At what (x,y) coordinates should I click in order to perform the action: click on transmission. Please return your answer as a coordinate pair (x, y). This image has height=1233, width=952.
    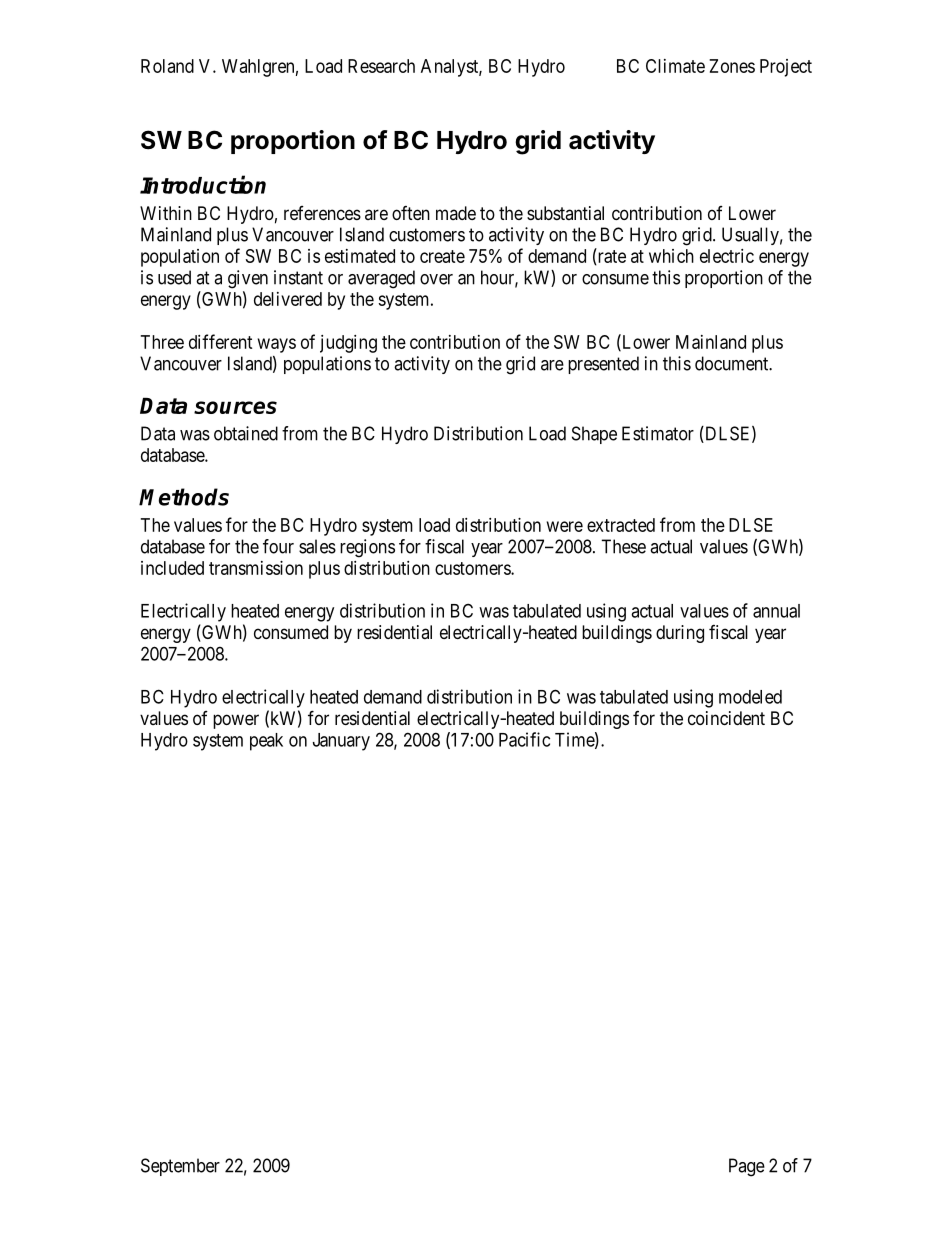
    Looking at the image, I should click on (256, 568).
